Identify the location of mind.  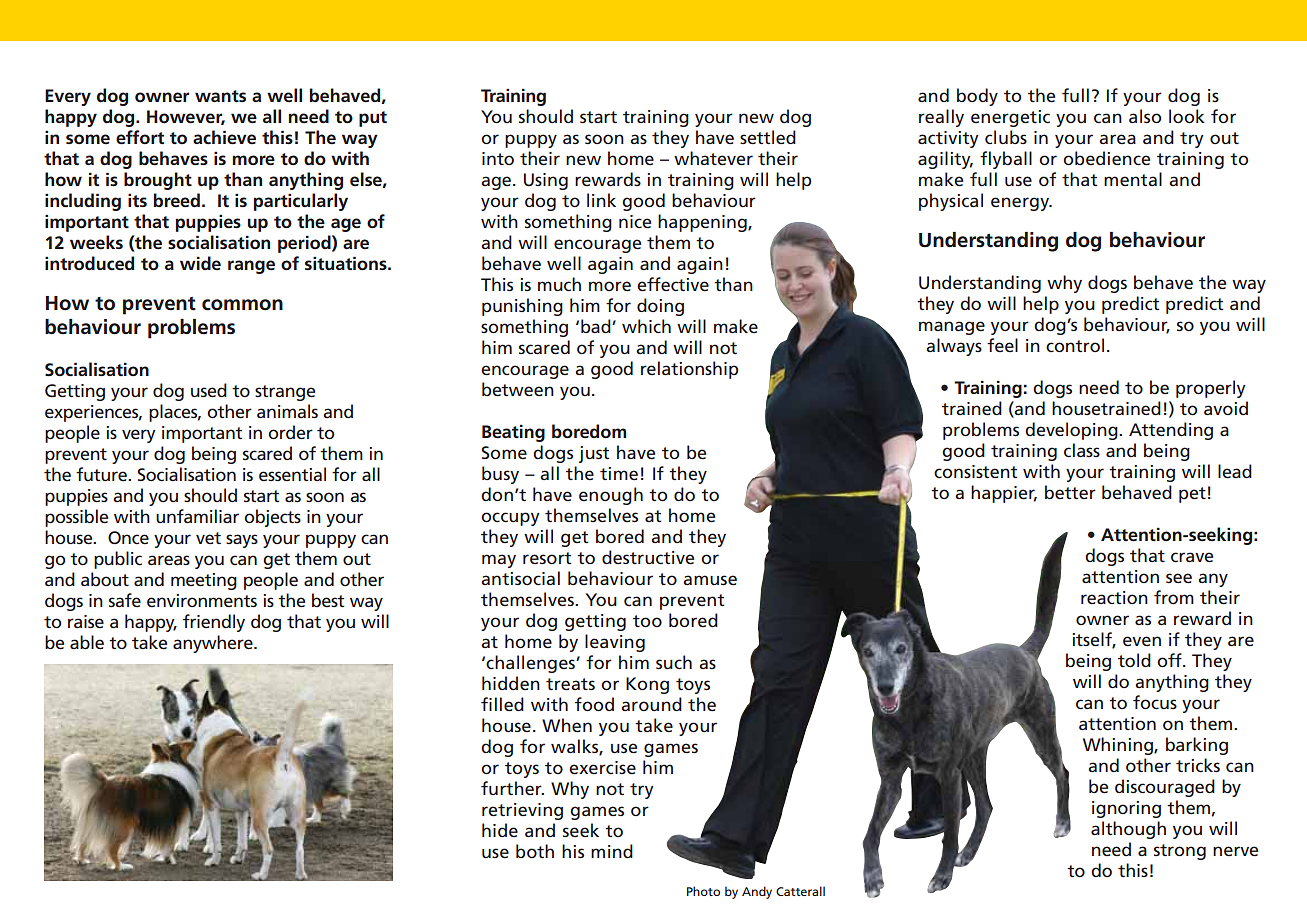
(612, 851).
